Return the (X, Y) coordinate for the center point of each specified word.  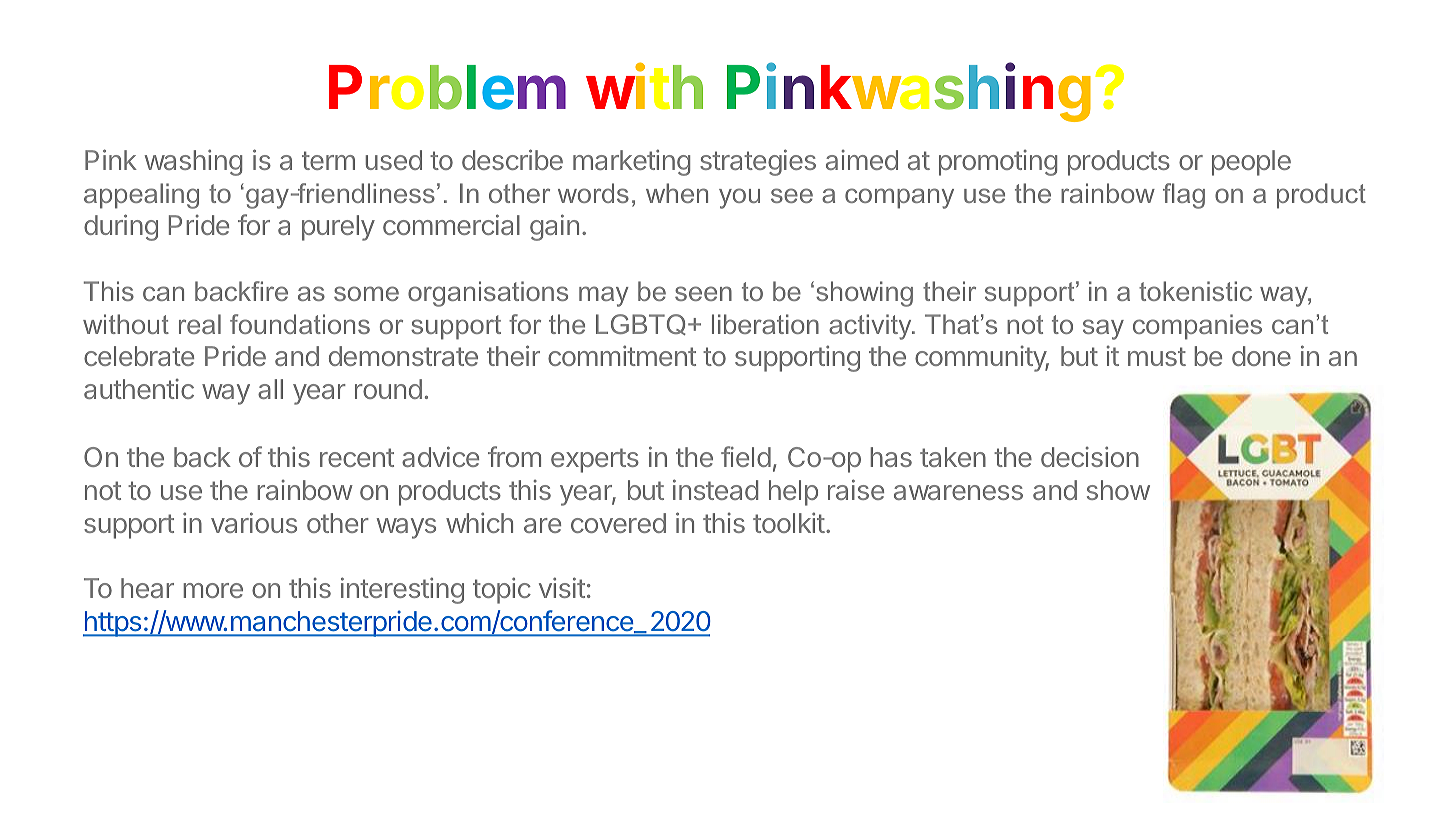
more (213, 590)
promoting (998, 163)
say (1103, 329)
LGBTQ (641, 324)
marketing (631, 162)
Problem (447, 87)
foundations (300, 324)
